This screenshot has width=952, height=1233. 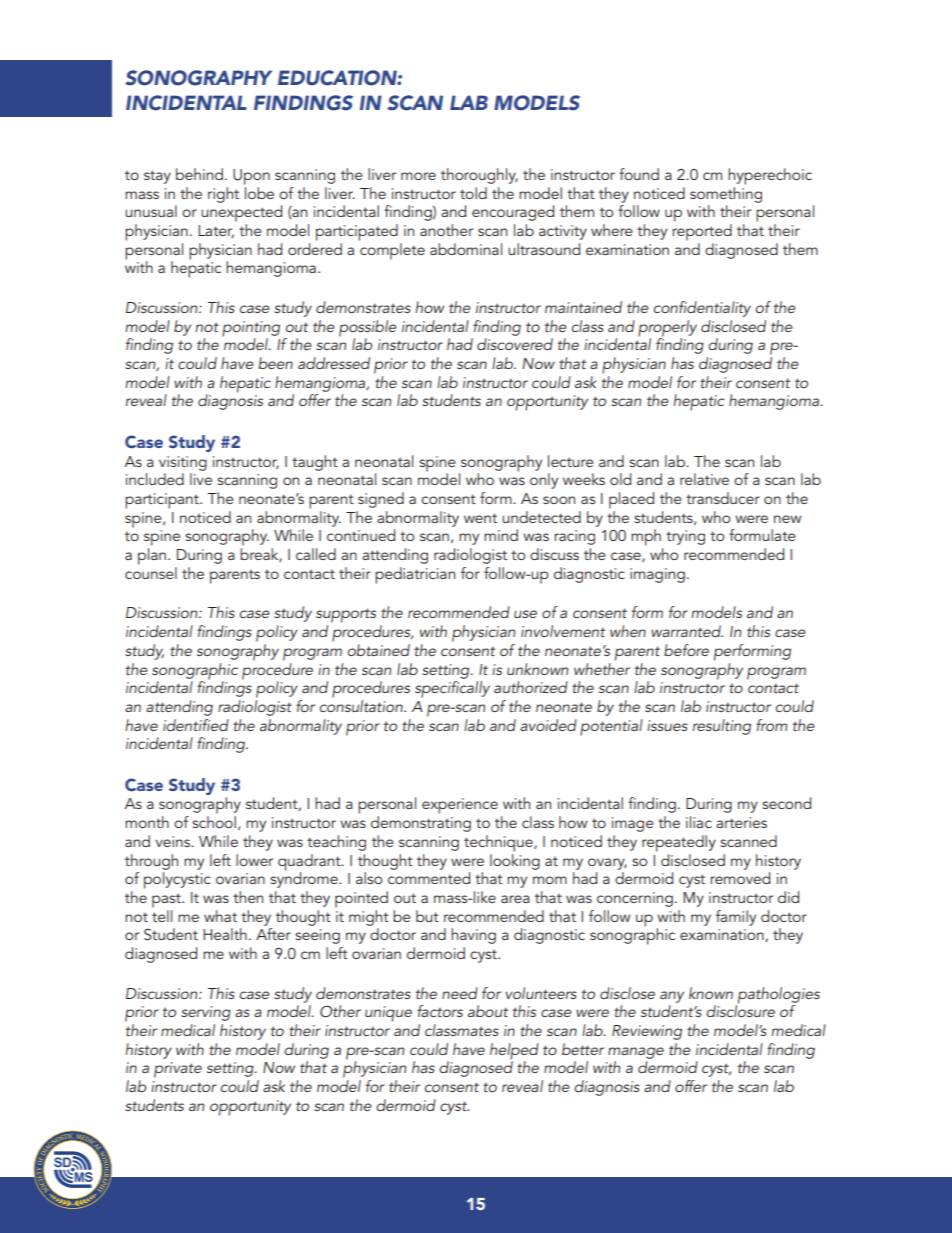 What do you see at coordinates (206, 1013) in the screenshot?
I see `serving` at bounding box center [206, 1013].
